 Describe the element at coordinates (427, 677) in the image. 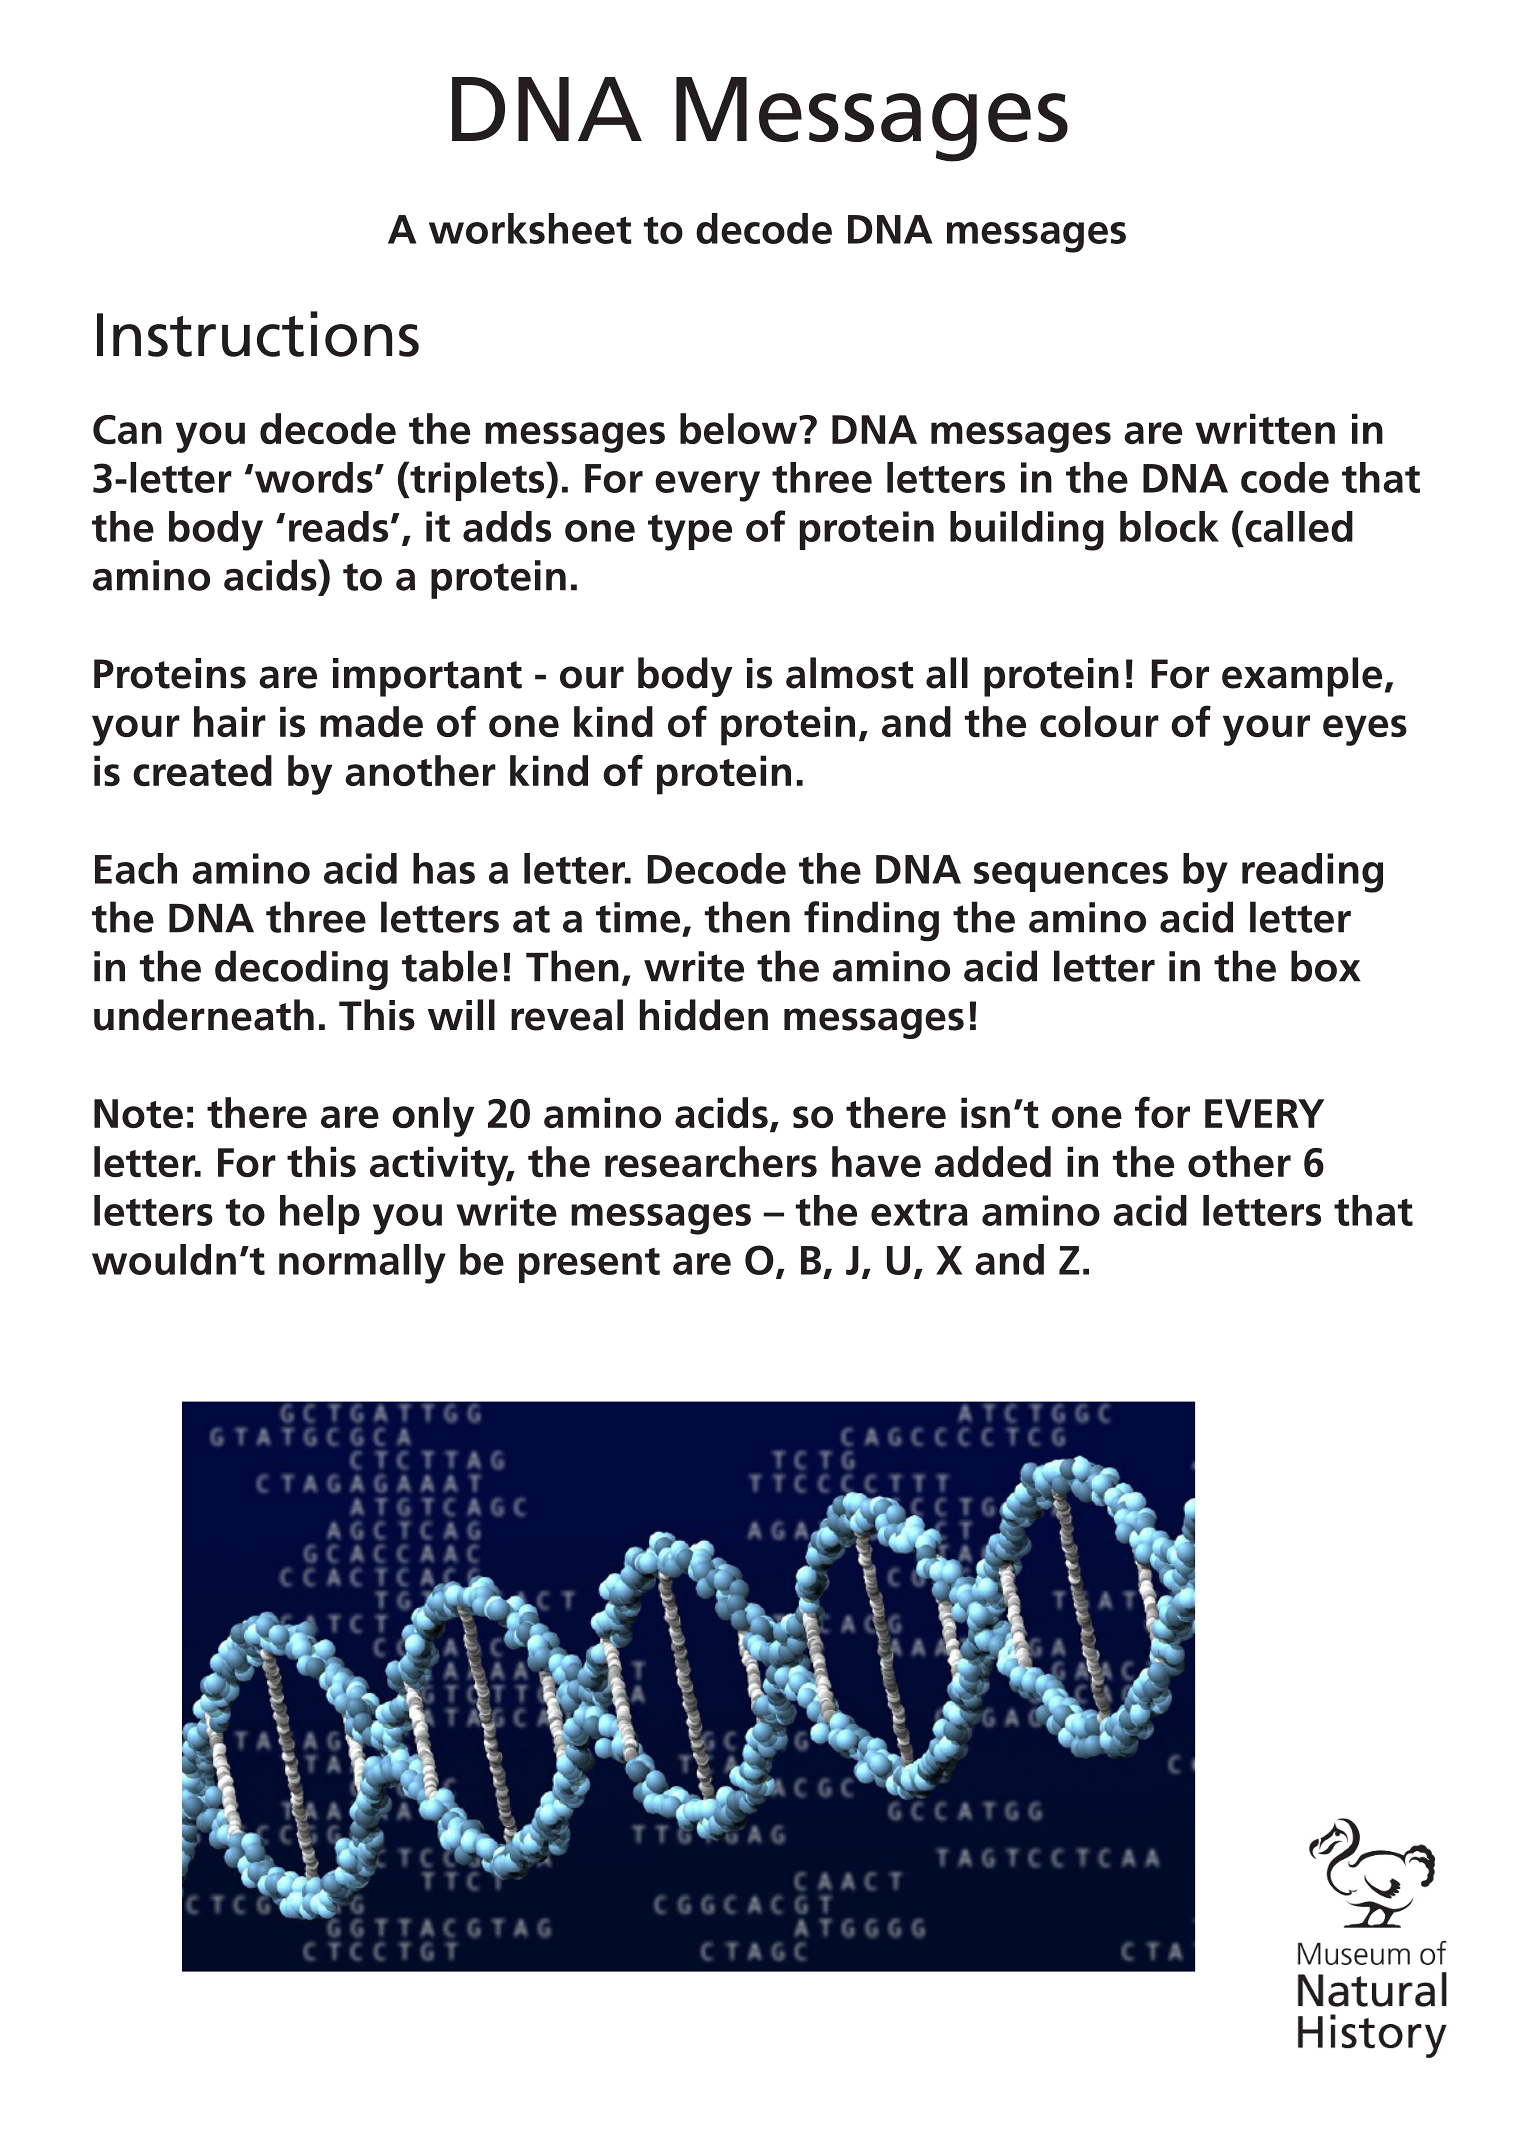

I see `important` at that location.
